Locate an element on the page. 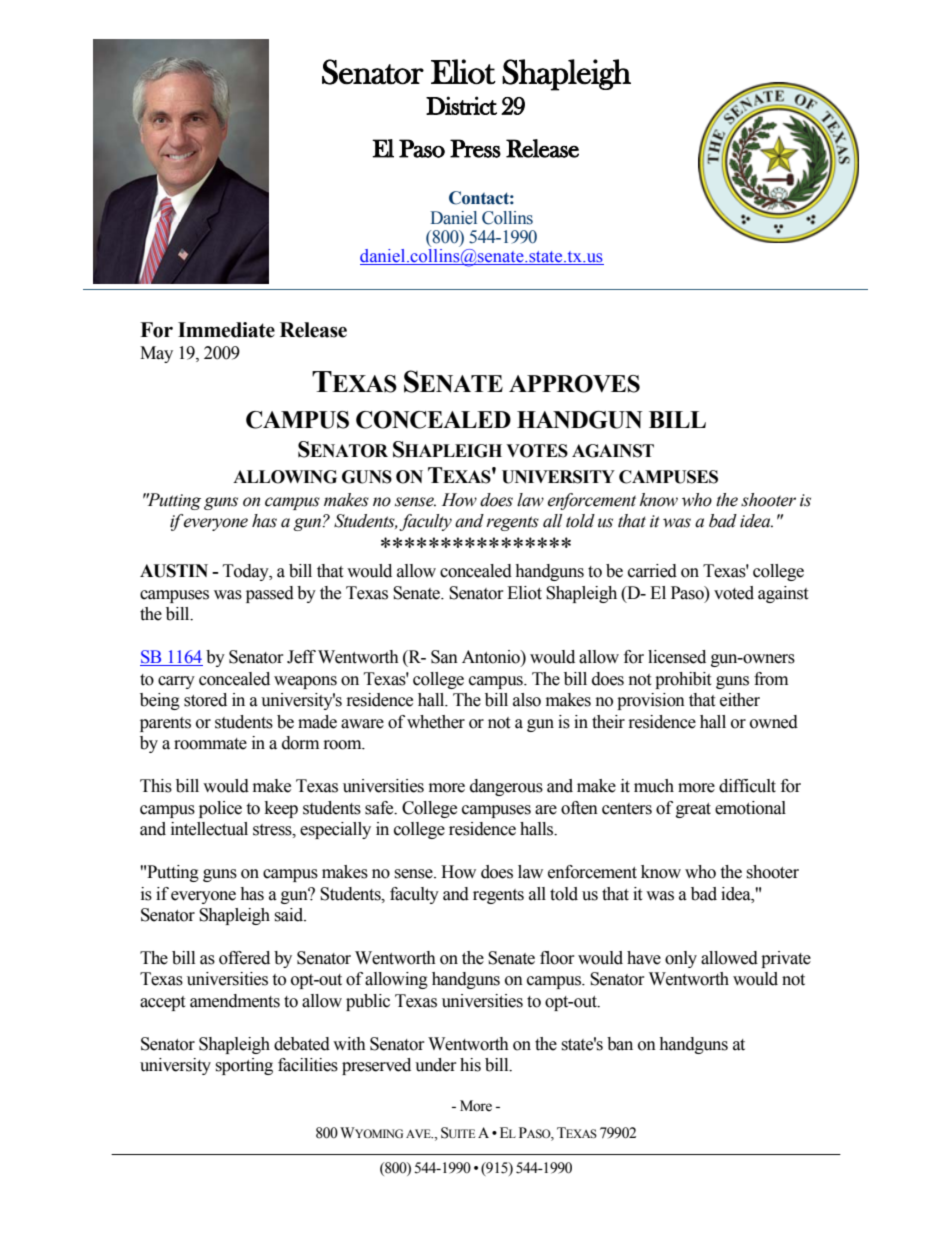 The image size is (952, 1233). sporting is located at coordinates (244, 1066).
